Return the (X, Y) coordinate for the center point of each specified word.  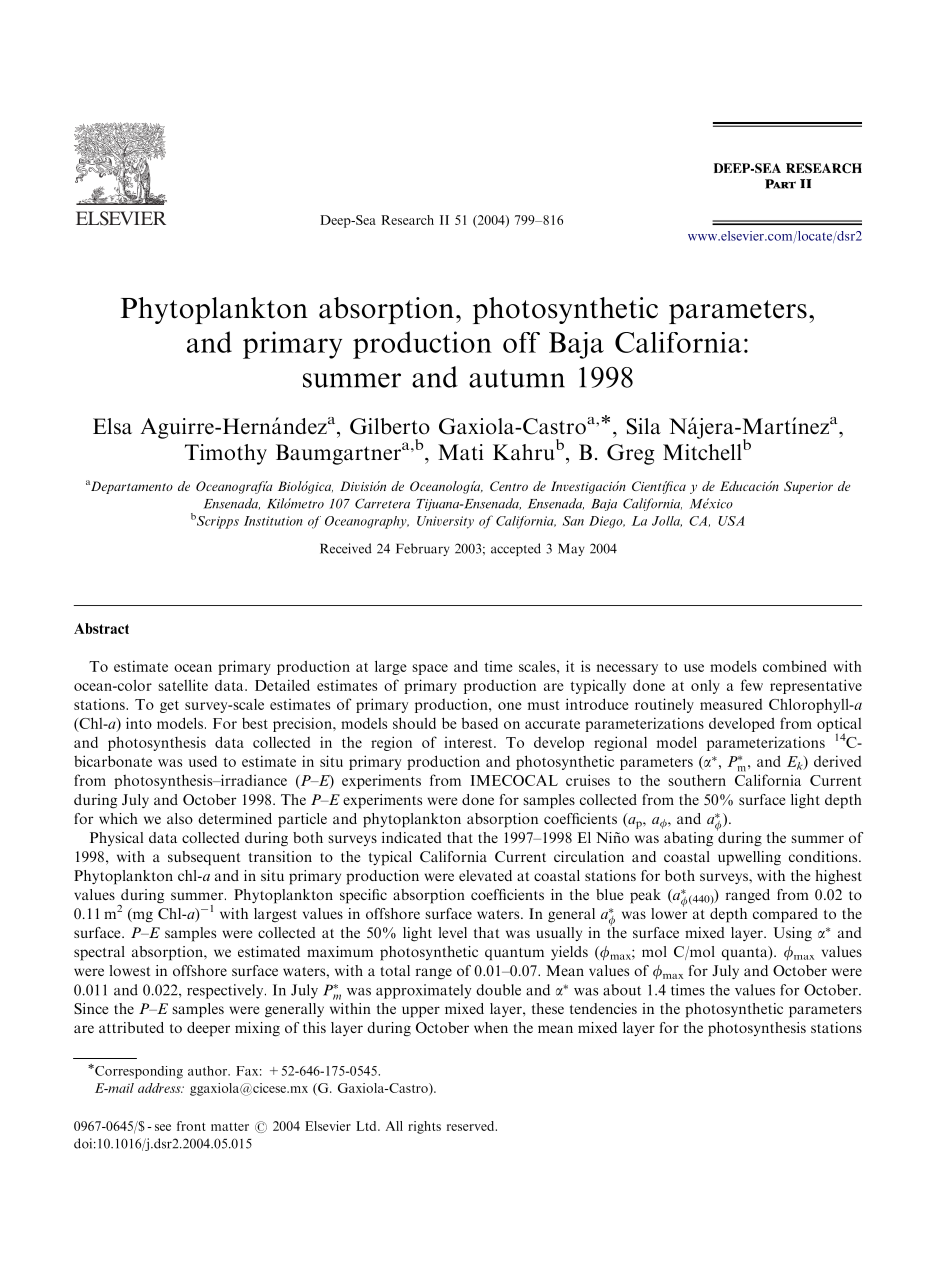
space (430, 669)
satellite (183, 685)
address (160, 1088)
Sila (644, 426)
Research (408, 220)
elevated (485, 875)
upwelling (749, 858)
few (752, 685)
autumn (517, 378)
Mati (461, 452)
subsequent (204, 858)
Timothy (226, 454)
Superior (808, 487)
